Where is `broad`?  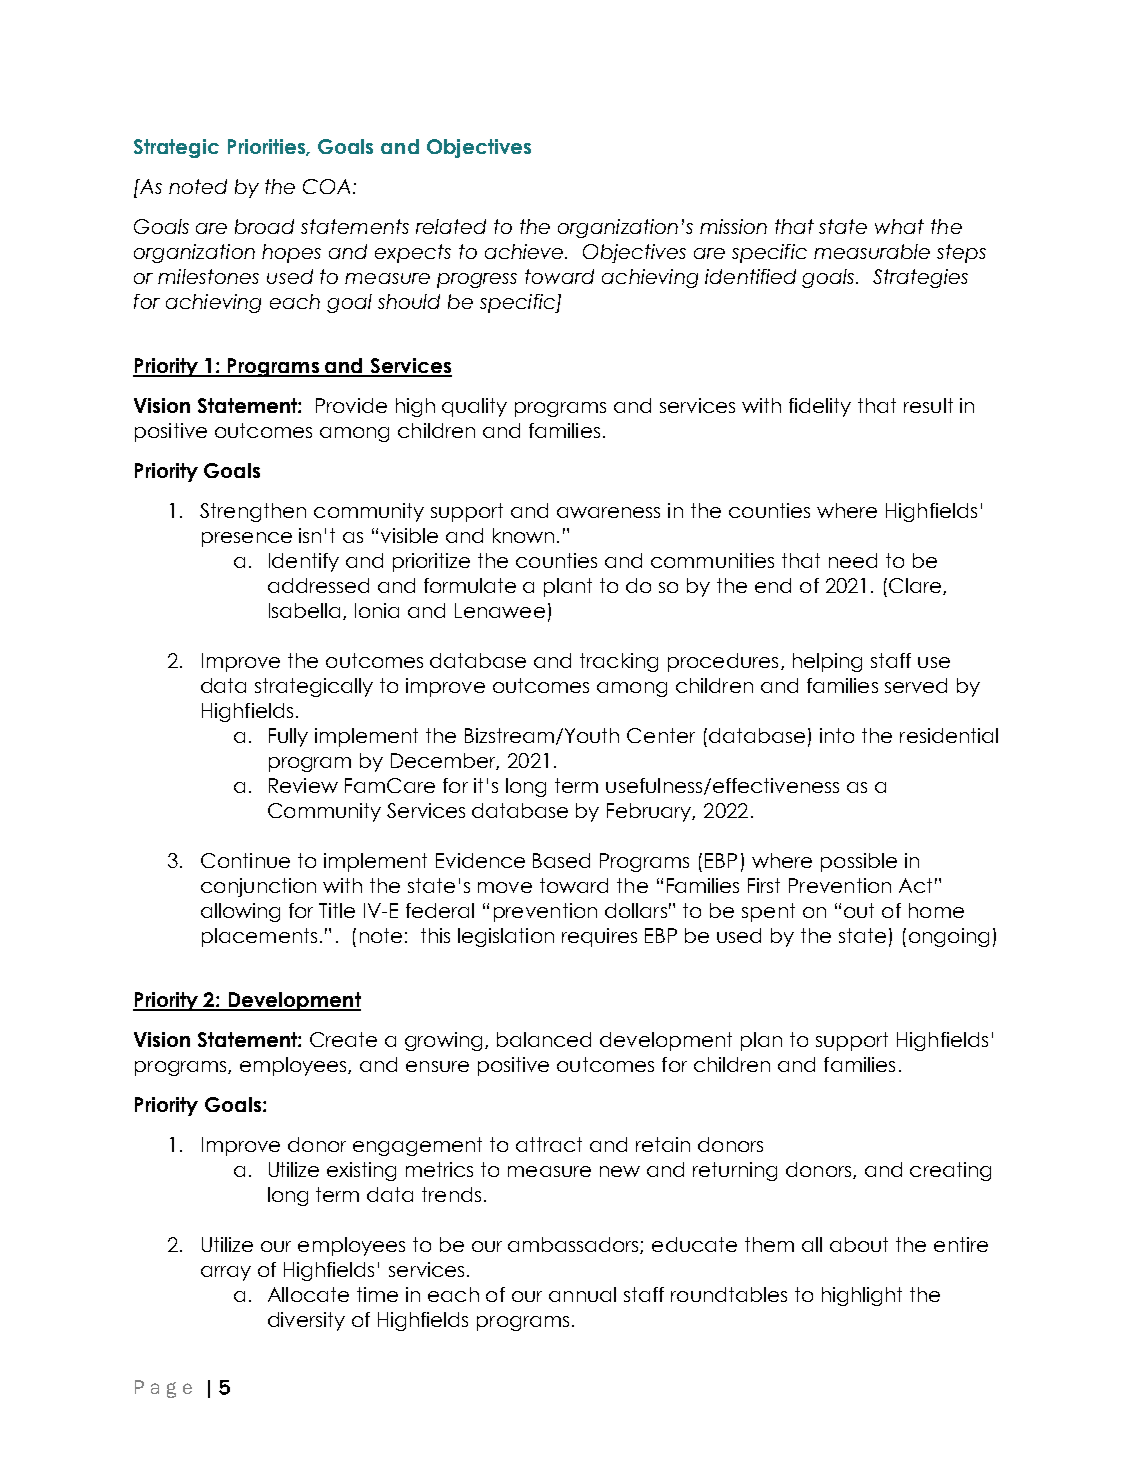
broad is located at coordinates (264, 226).
